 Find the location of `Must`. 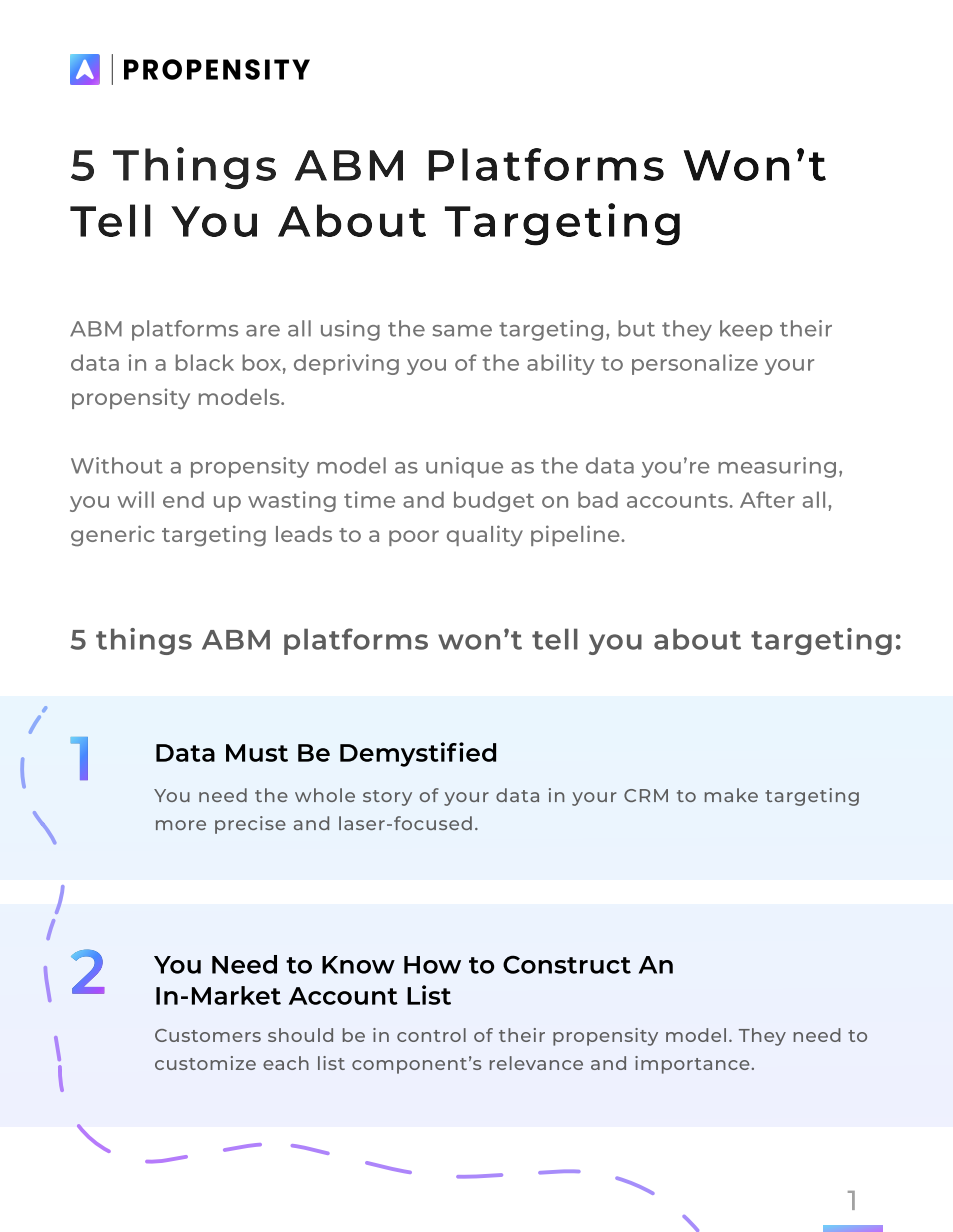

Must is located at coordinates (257, 753).
